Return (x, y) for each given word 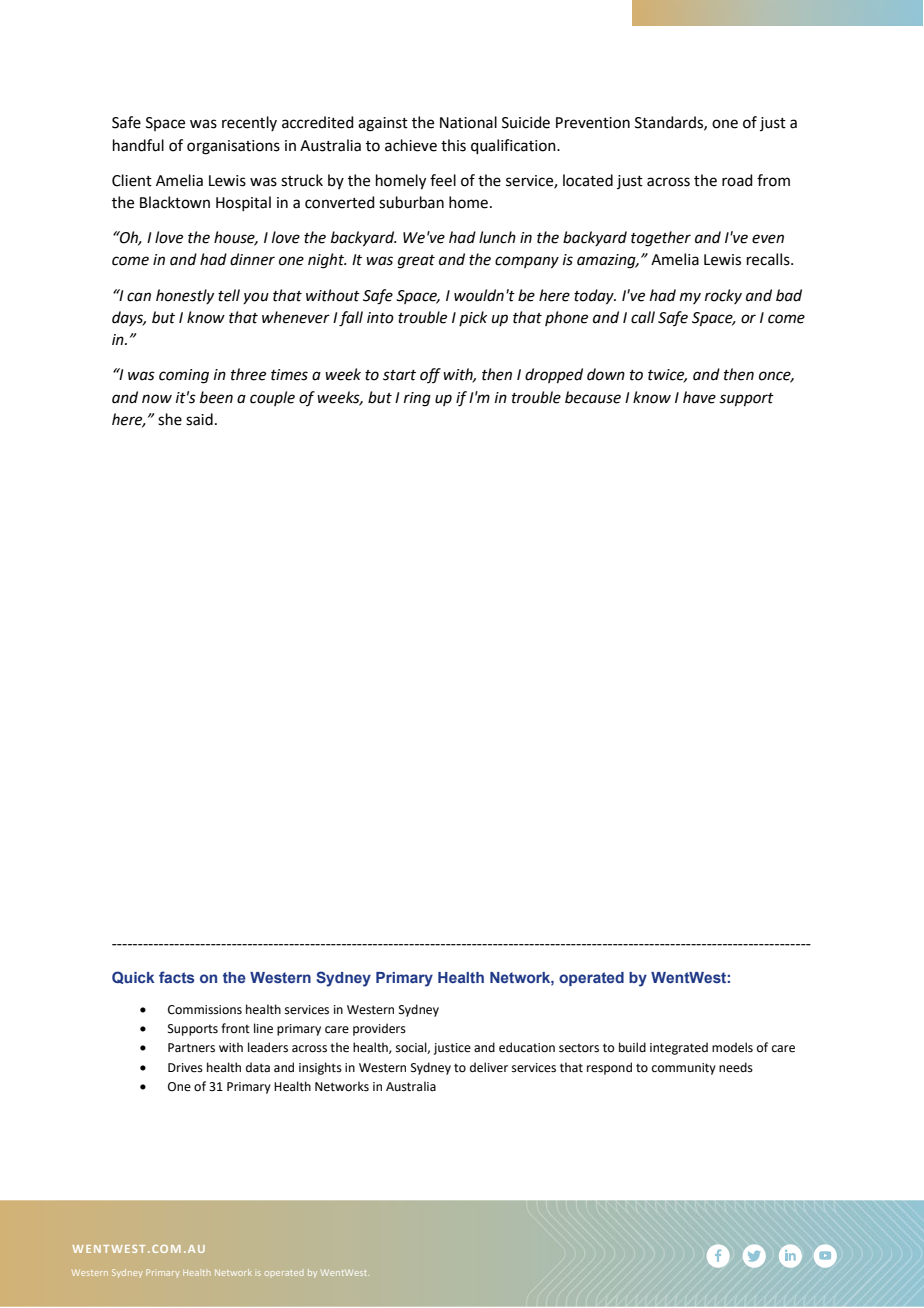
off (430, 375)
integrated (679, 1048)
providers (379, 1029)
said (199, 419)
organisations (233, 147)
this (453, 145)
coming (184, 376)
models (732, 1047)
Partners (191, 1048)
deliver (489, 1067)
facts (176, 977)
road (737, 180)
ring (417, 399)
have (699, 397)
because (593, 397)
